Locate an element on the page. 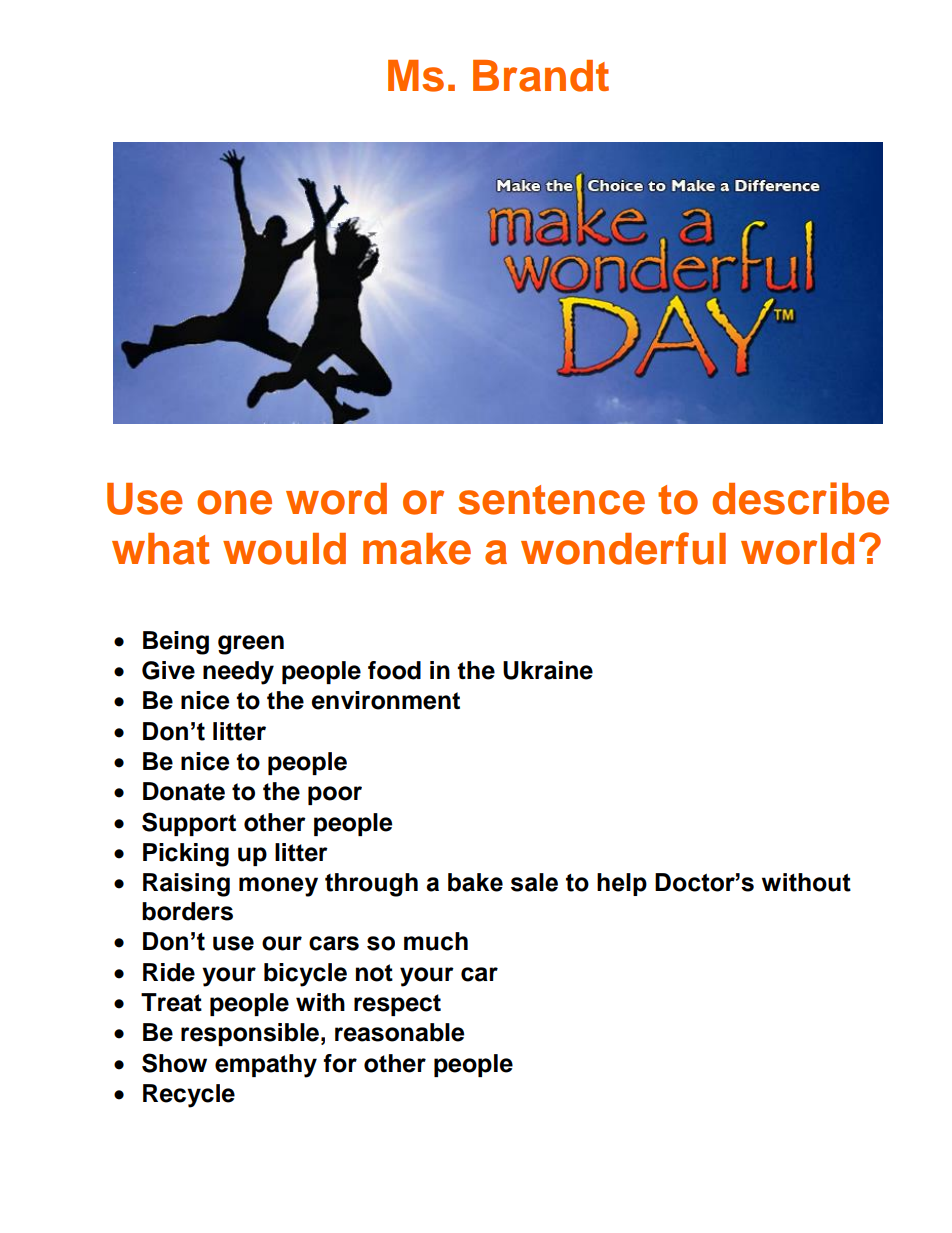 The width and height of the image is (952, 1233). sentence is located at coordinates (551, 500).
